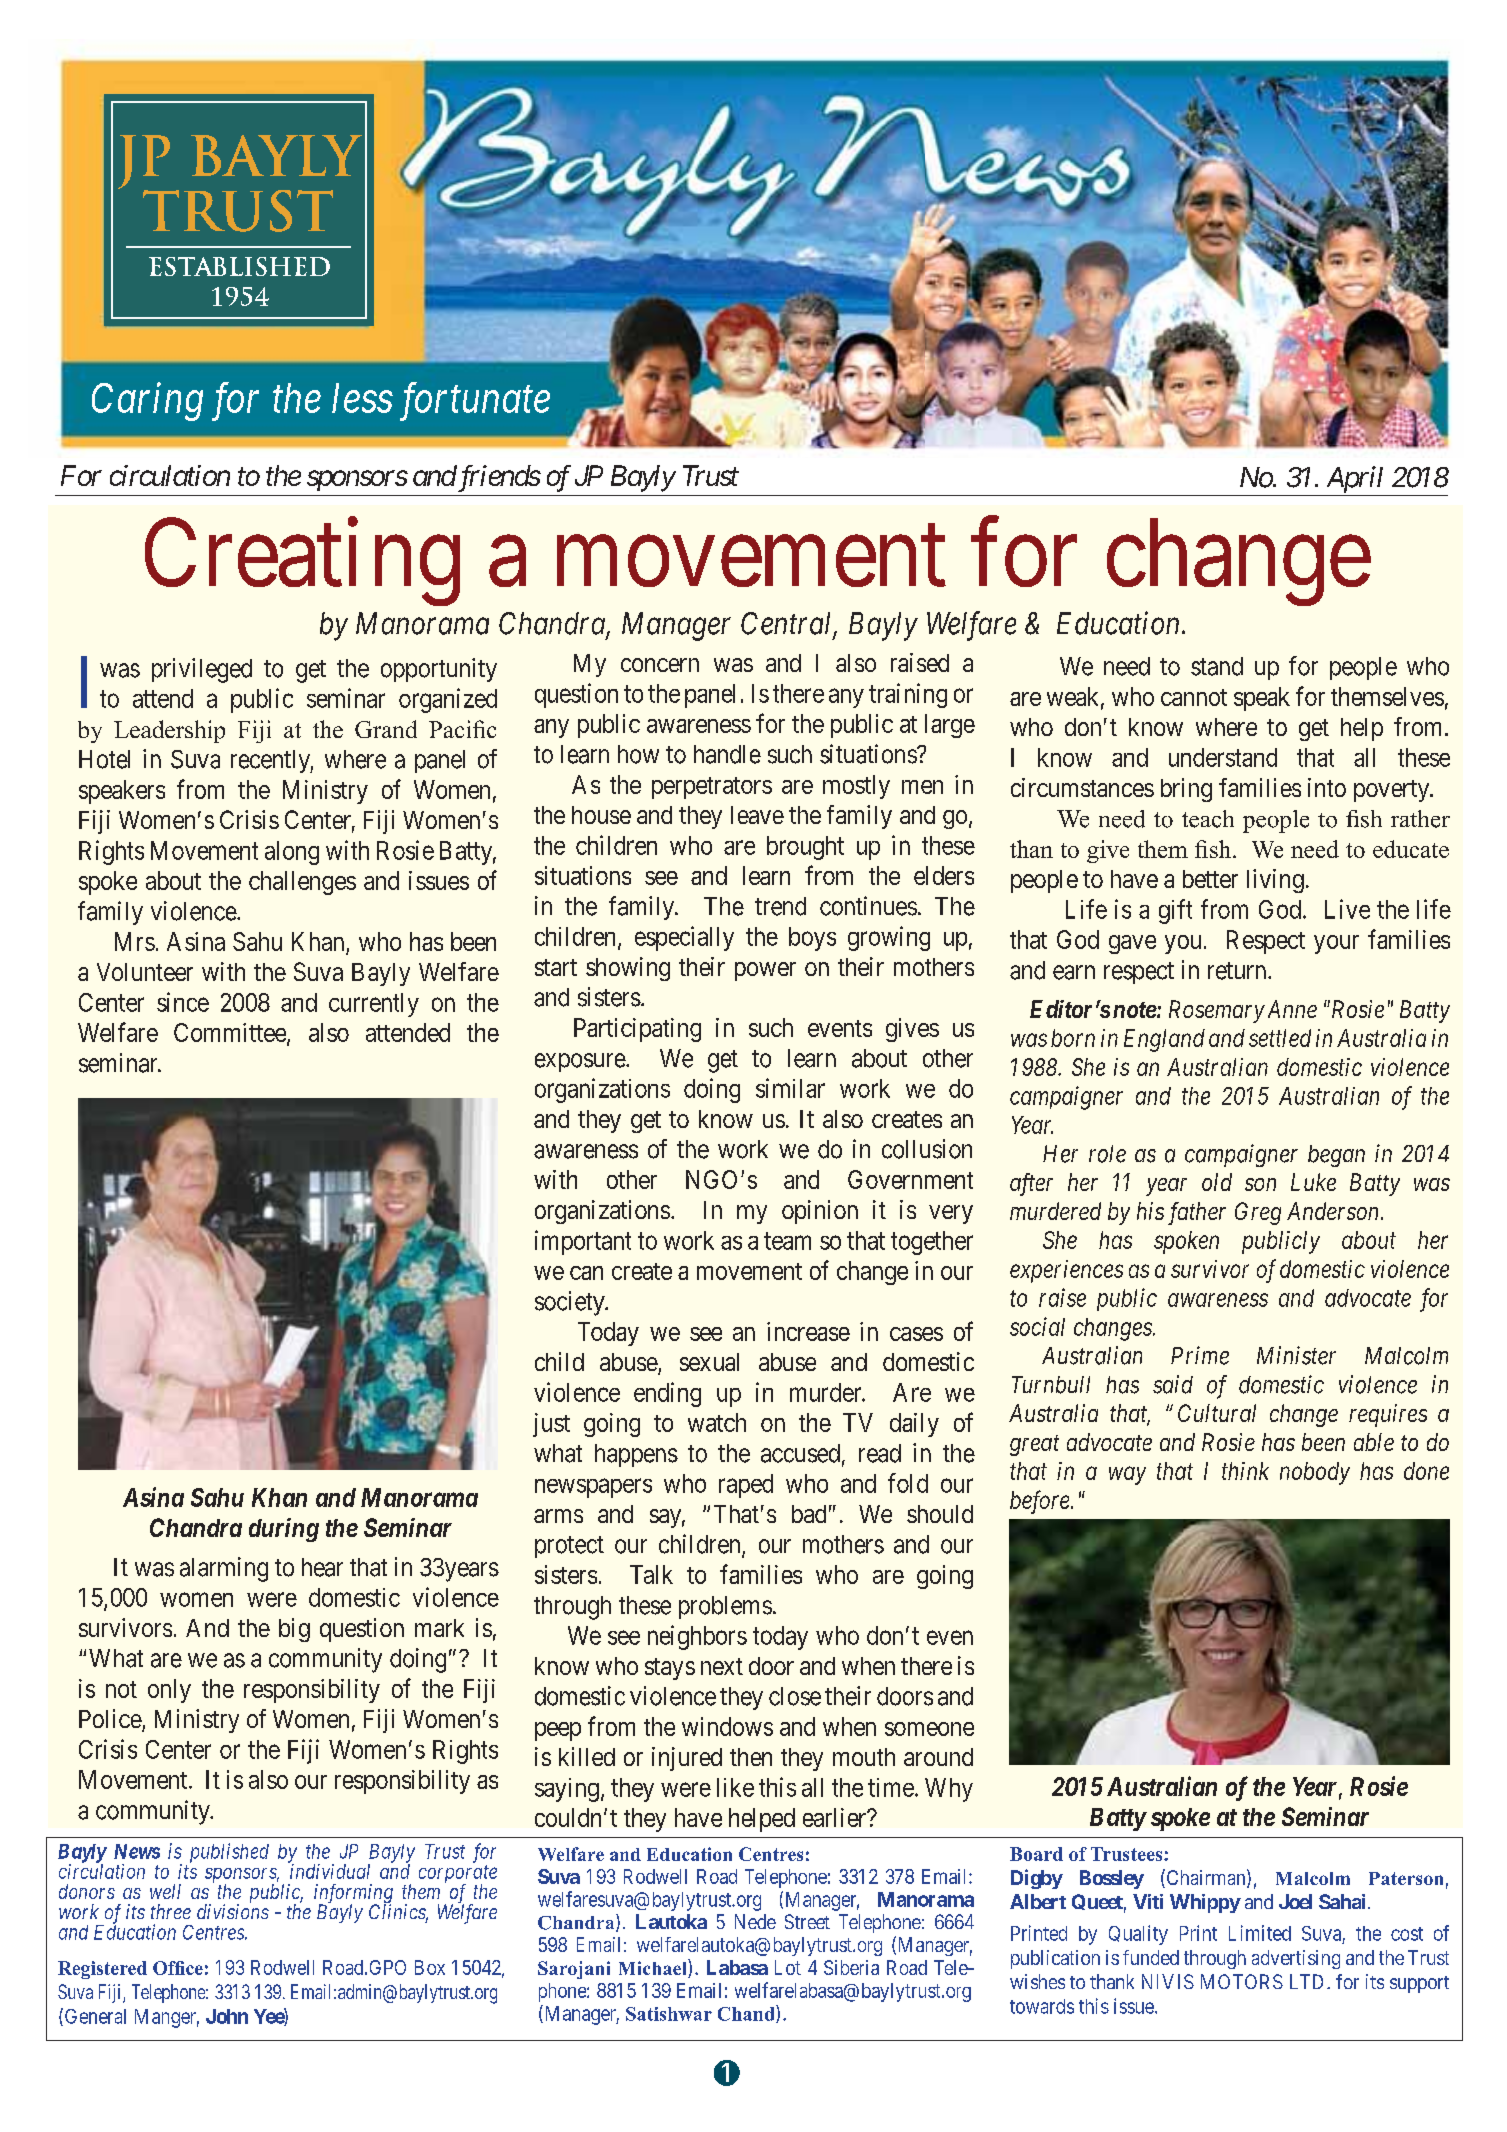 The width and height of the document is (1507, 2132). Describe the element at coordinates (294, 1630) in the document. I see `big` at that location.
